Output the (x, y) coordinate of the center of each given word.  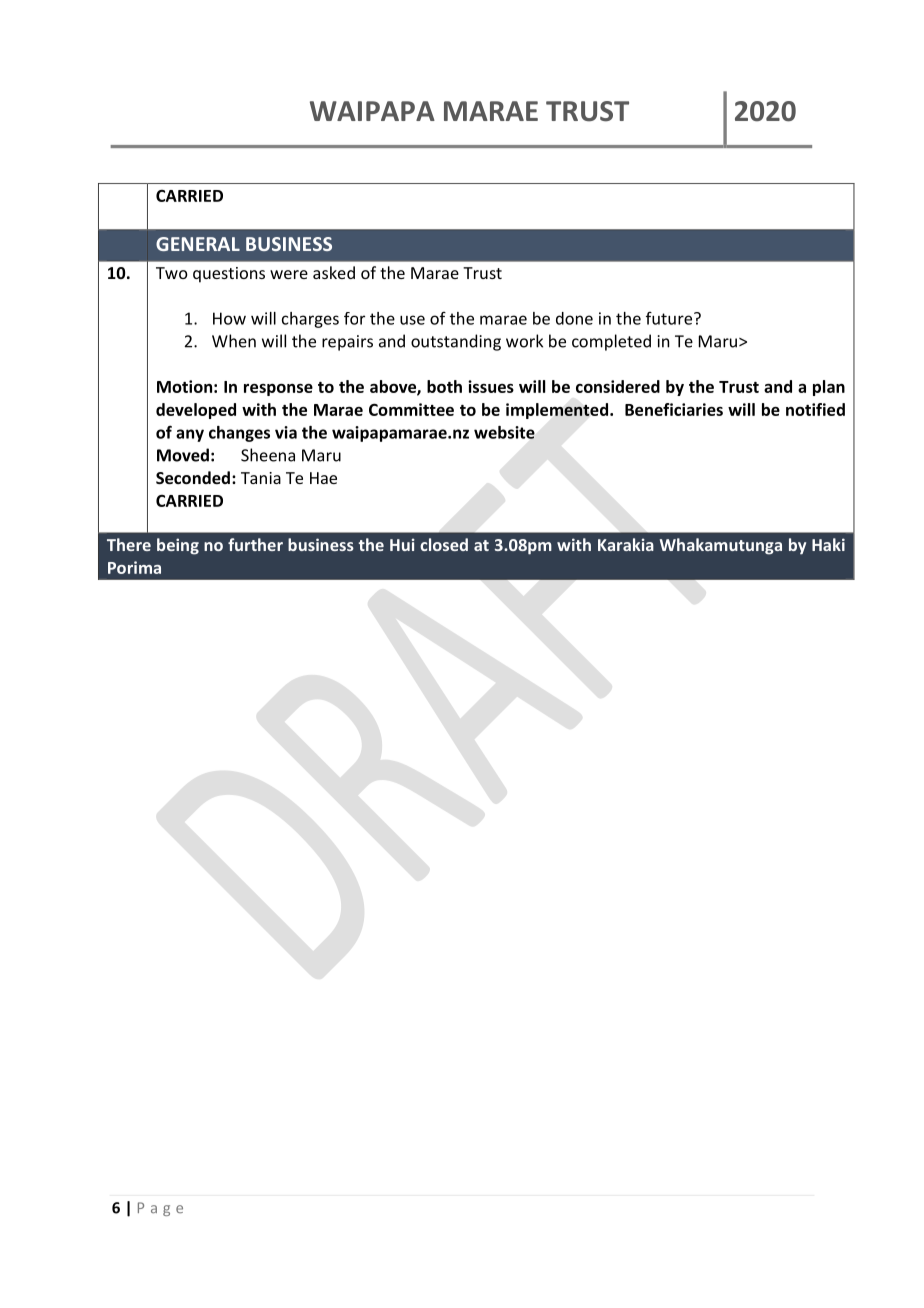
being (178, 546)
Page (160, 1209)
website (504, 432)
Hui (402, 544)
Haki (828, 544)
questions (229, 275)
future (670, 318)
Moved (183, 455)
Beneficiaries (674, 409)
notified (815, 409)
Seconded (193, 477)
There (129, 544)
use (412, 320)
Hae (323, 478)
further (255, 544)
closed (444, 544)
